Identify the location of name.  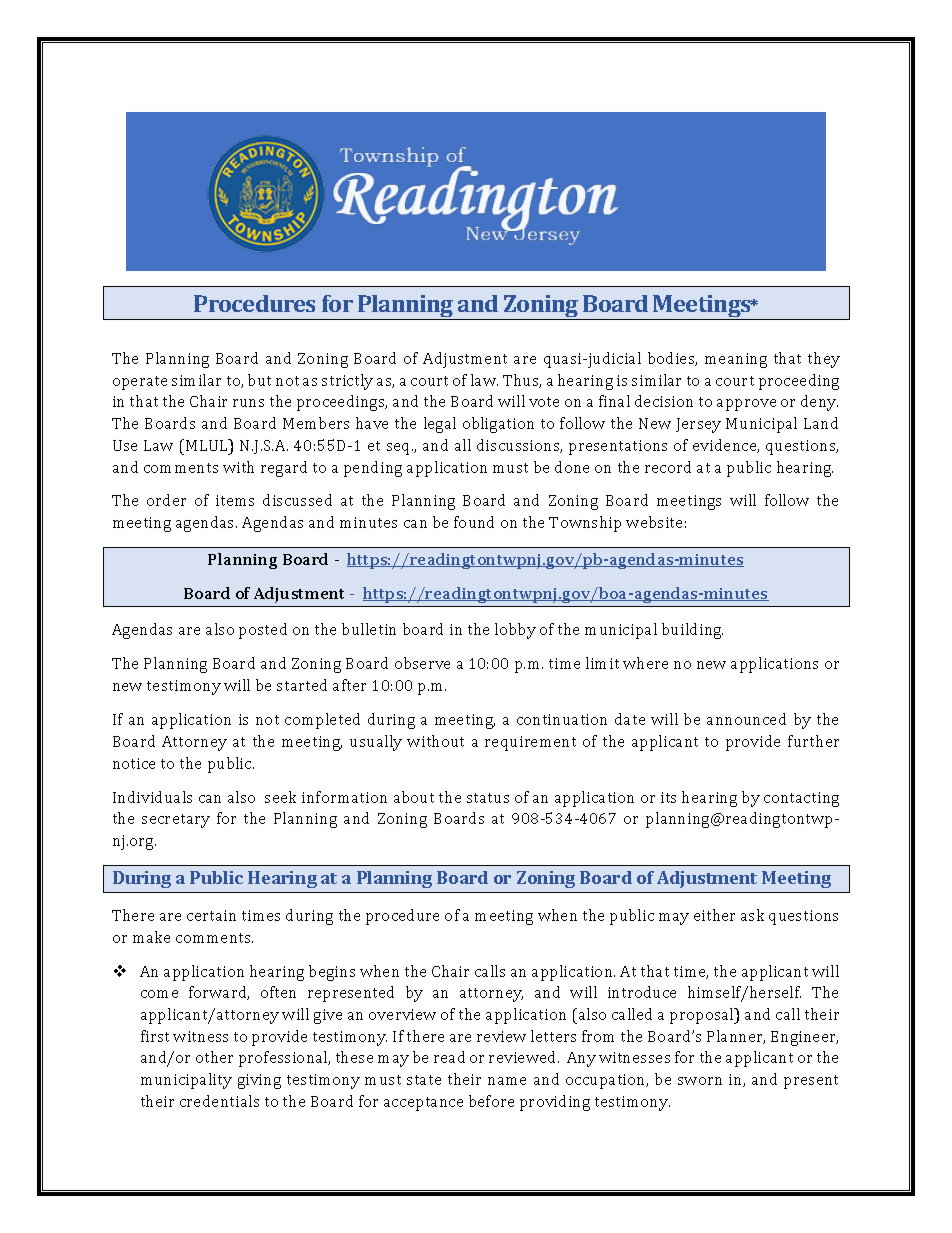
(507, 1081).
